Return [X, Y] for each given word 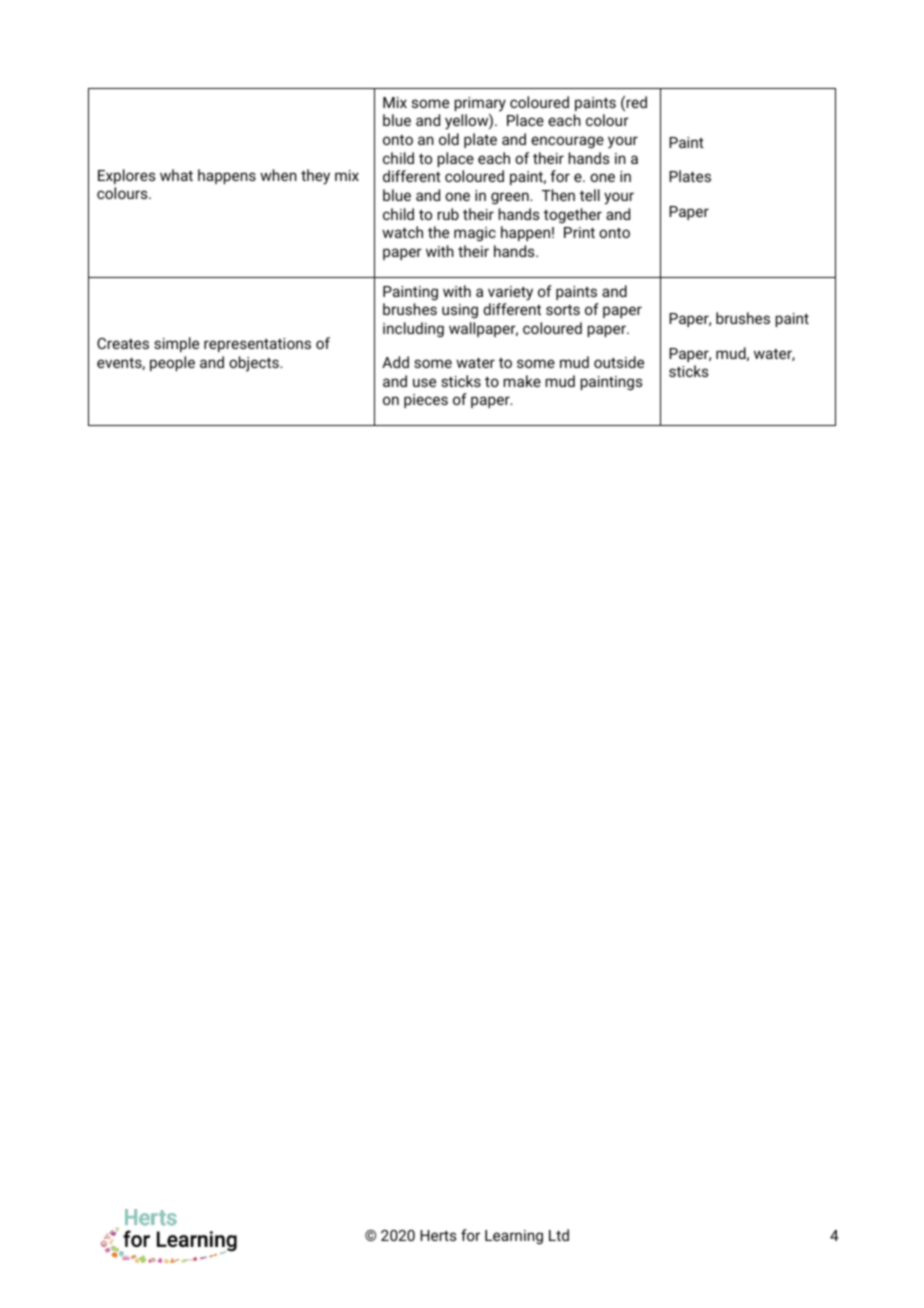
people [172, 363]
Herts [438, 1235]
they [315, 177]
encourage [567, 142]
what [176, 175]
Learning [514, 1237]
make [522, 381]
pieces [426, 401]
